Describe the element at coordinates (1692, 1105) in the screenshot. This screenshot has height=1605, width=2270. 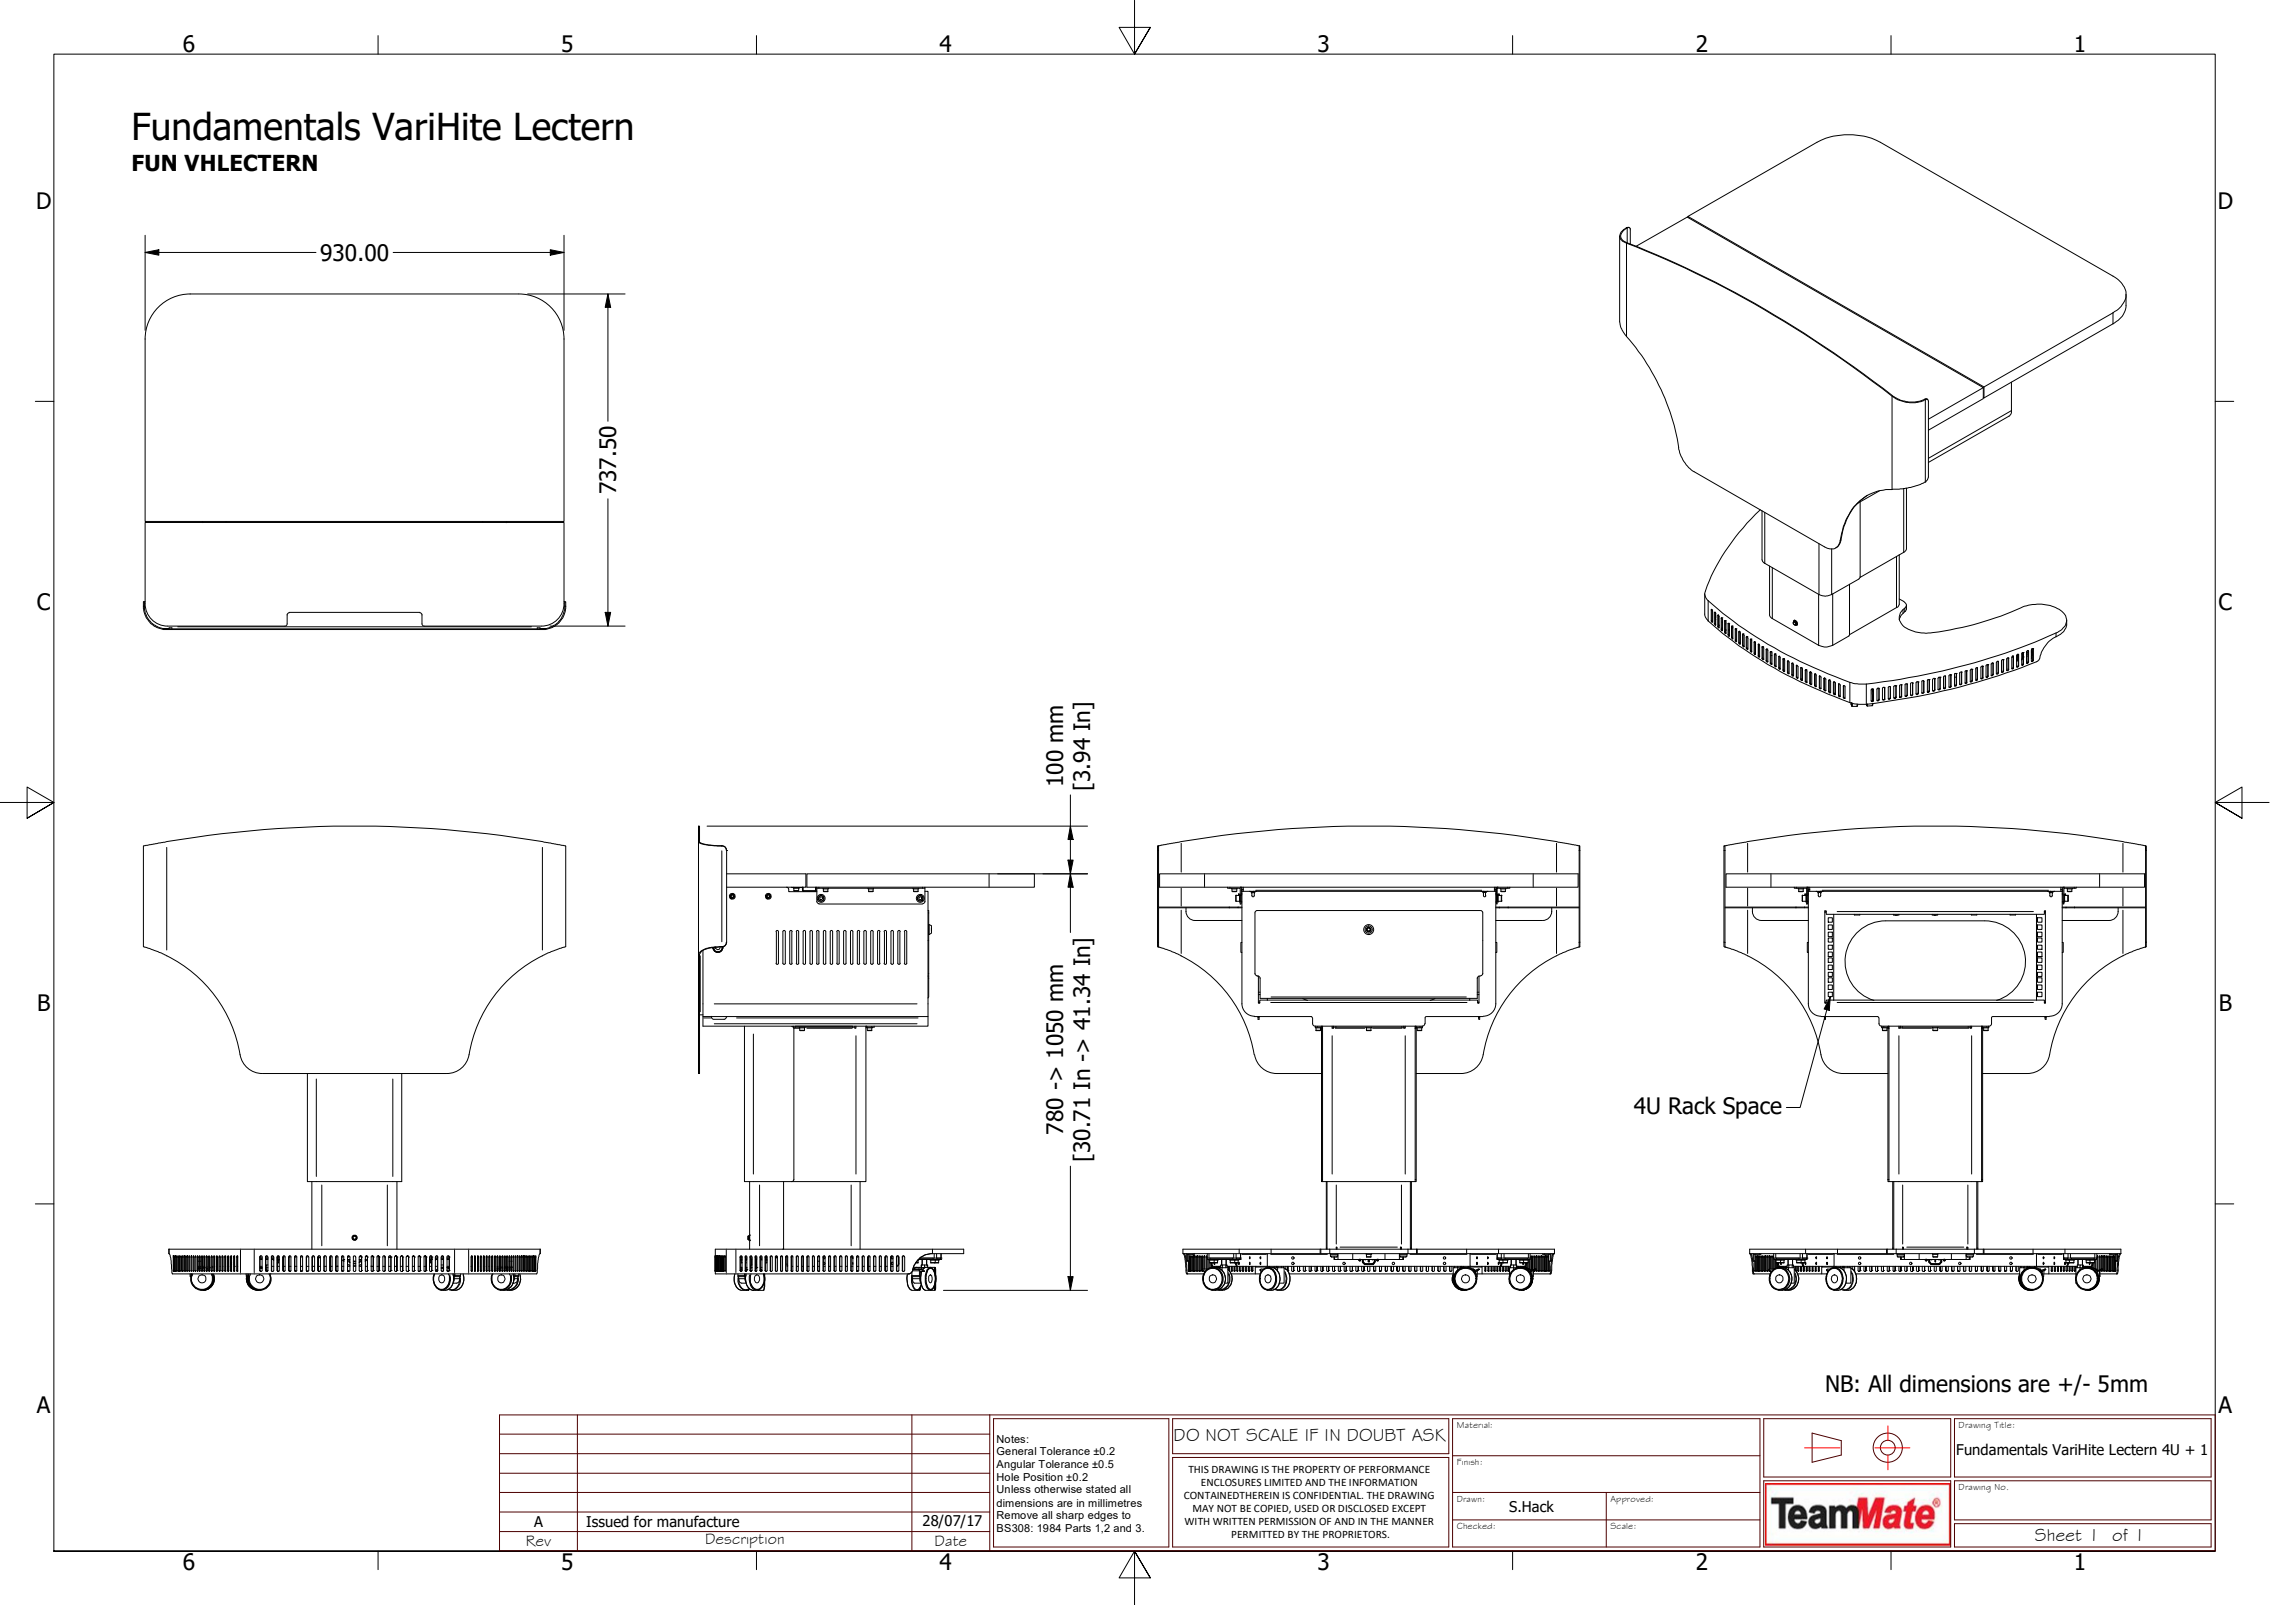
I see `Rack` at that location.
